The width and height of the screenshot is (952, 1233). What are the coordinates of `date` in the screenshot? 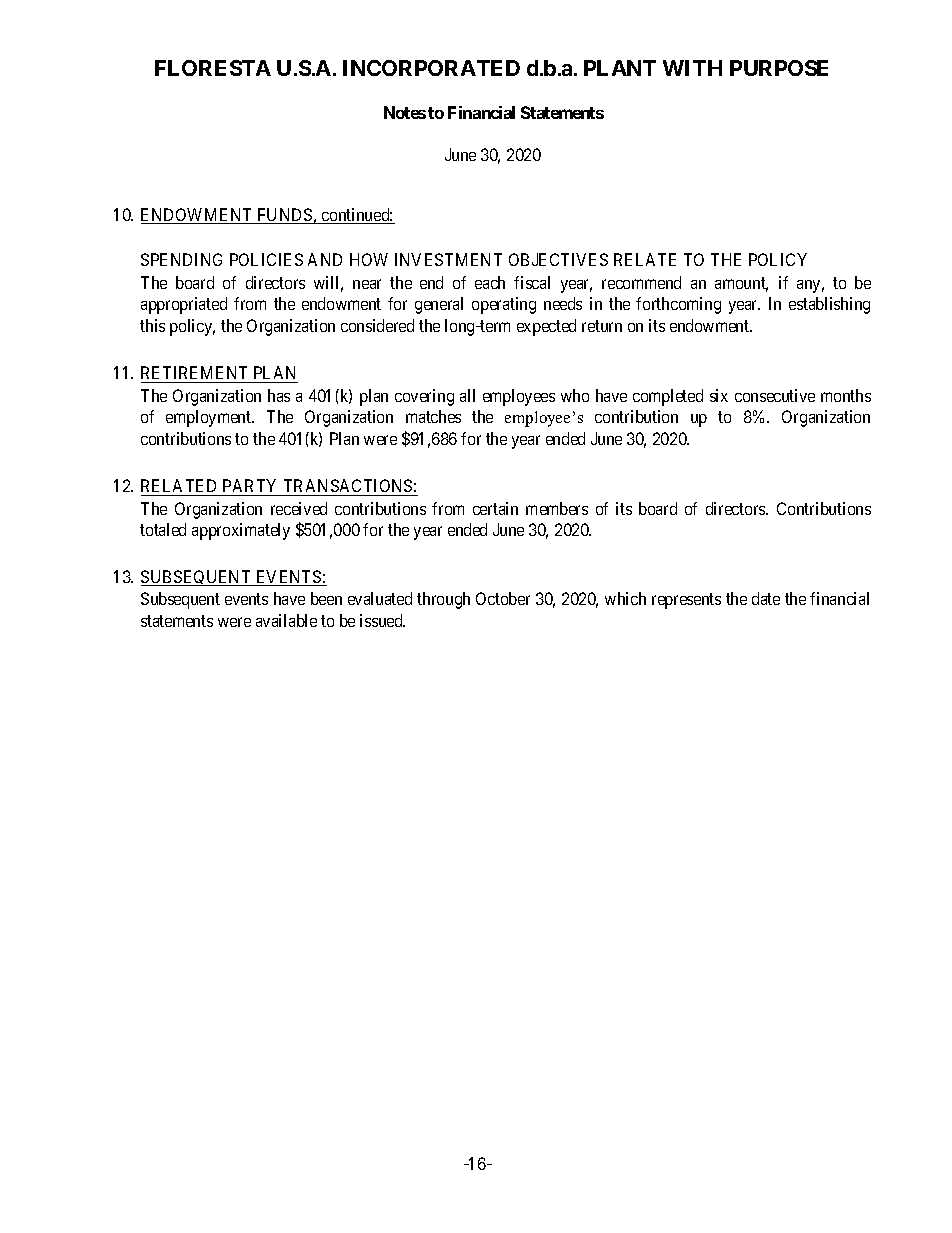 It's located at (766, 598).
